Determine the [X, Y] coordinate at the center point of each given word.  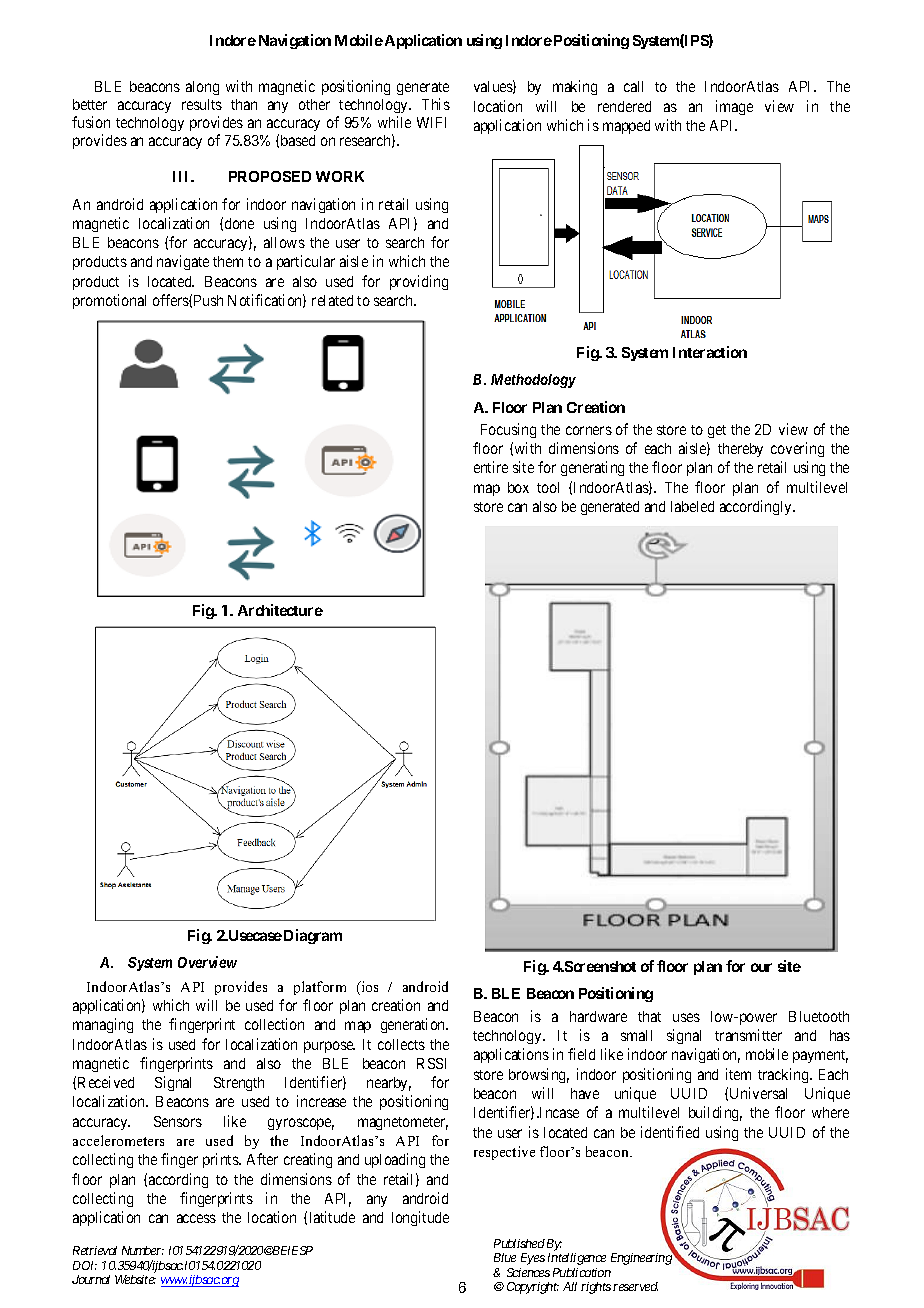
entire [491, 467]
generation [414, 1025]
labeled [692, 506]
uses [686, 1017]
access [196, 1218]
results [202, 104]
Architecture [280, 610]
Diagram [313, 936]
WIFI [431, 122]
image [734, 107]
